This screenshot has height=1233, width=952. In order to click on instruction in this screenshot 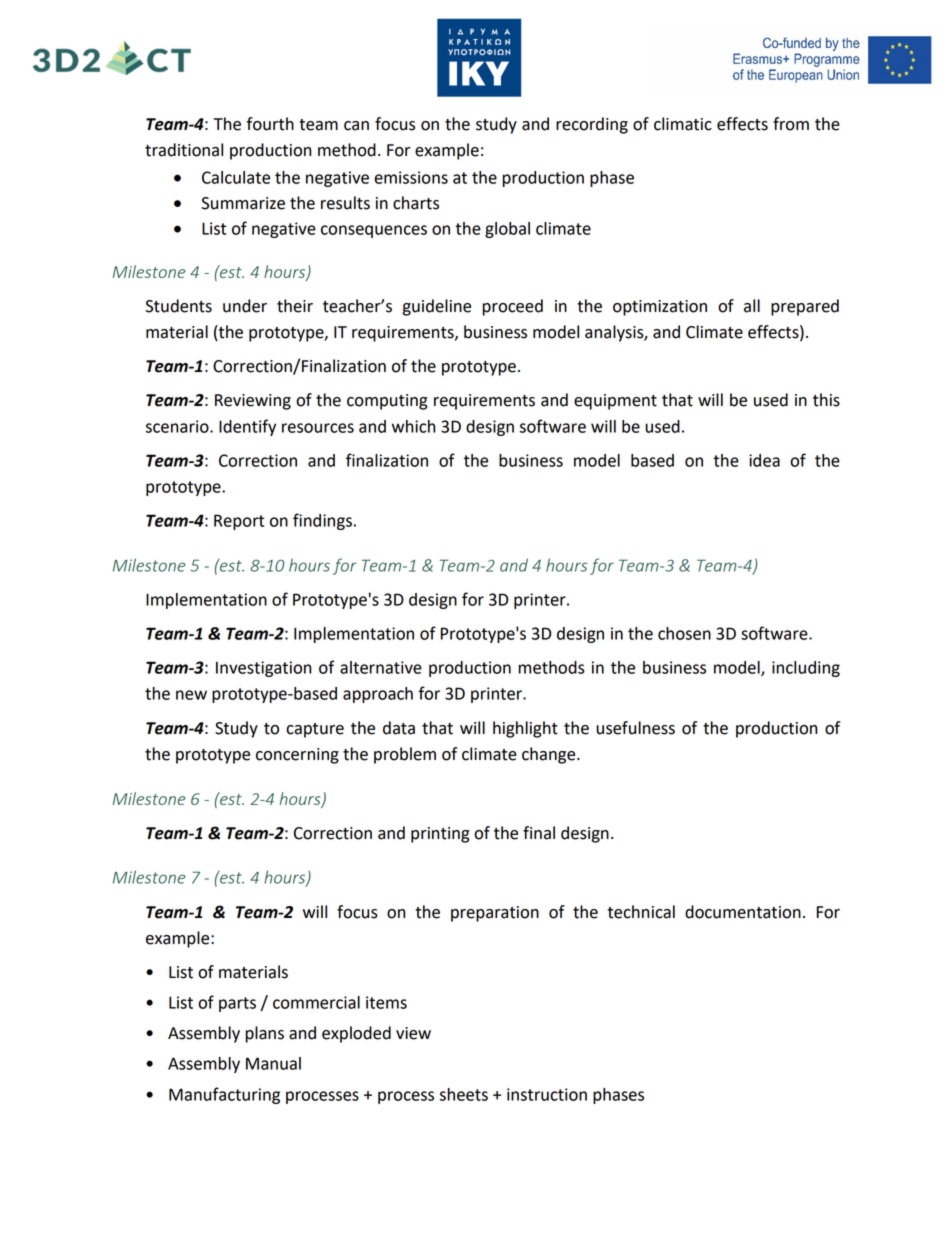, I will do `click(547, 1094)`.
